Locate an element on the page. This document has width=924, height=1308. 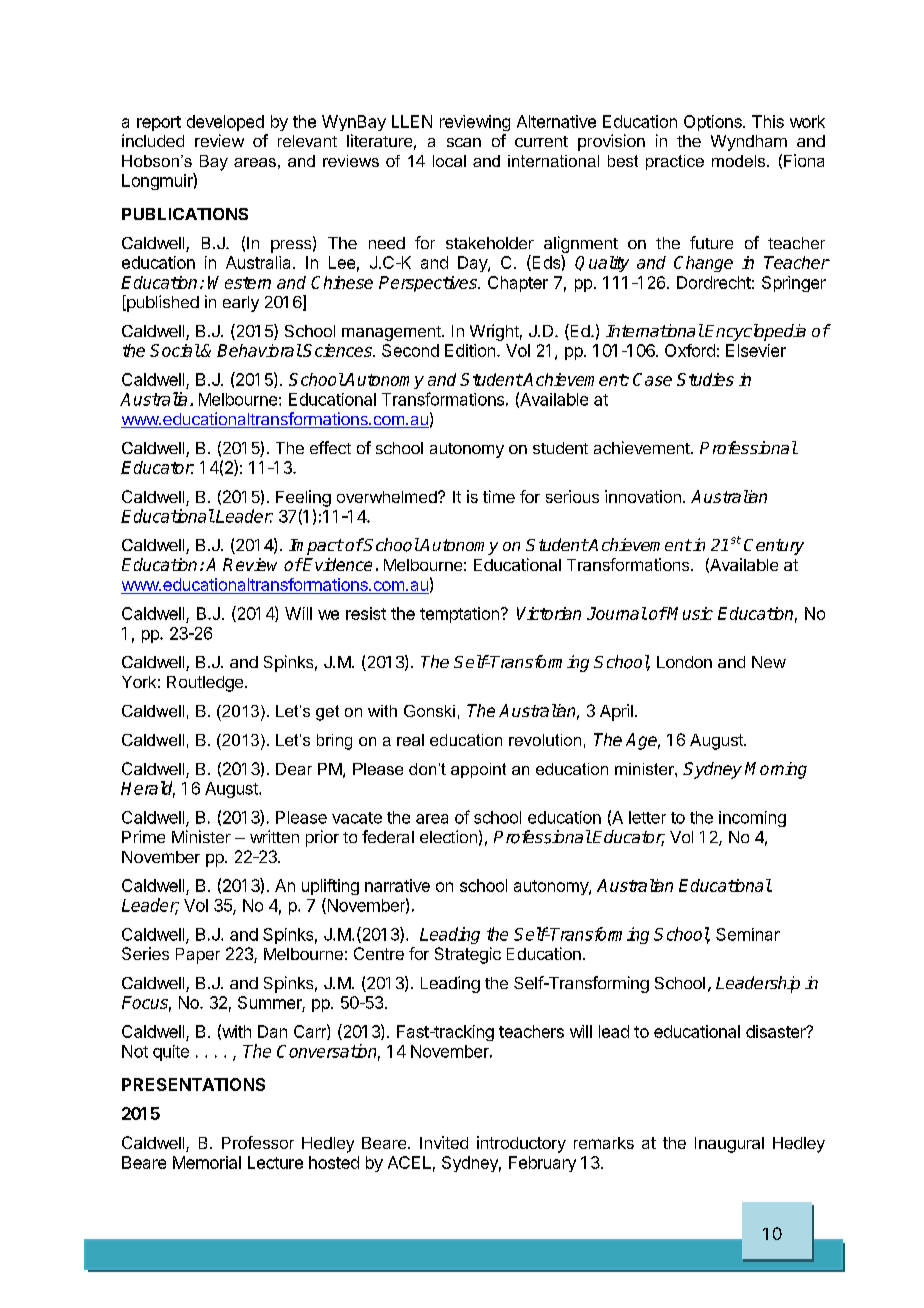
models is located at coordinates (740, 161).
